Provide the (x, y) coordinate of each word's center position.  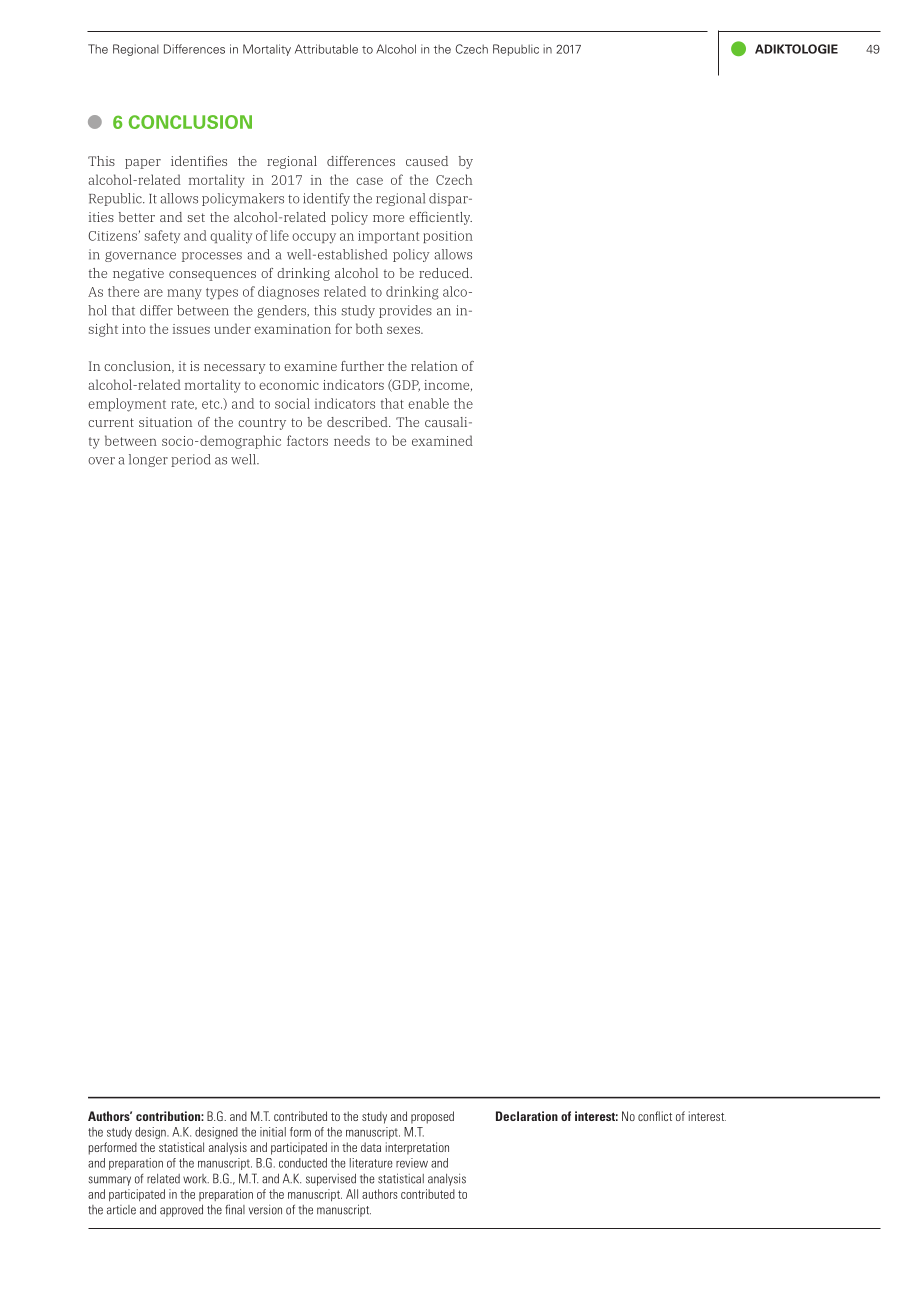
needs (352, 440)
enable (428, 403)
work (196, 1179)
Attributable (326, 49)
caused (427, 161)
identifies (199, 161)
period (191, 460)
